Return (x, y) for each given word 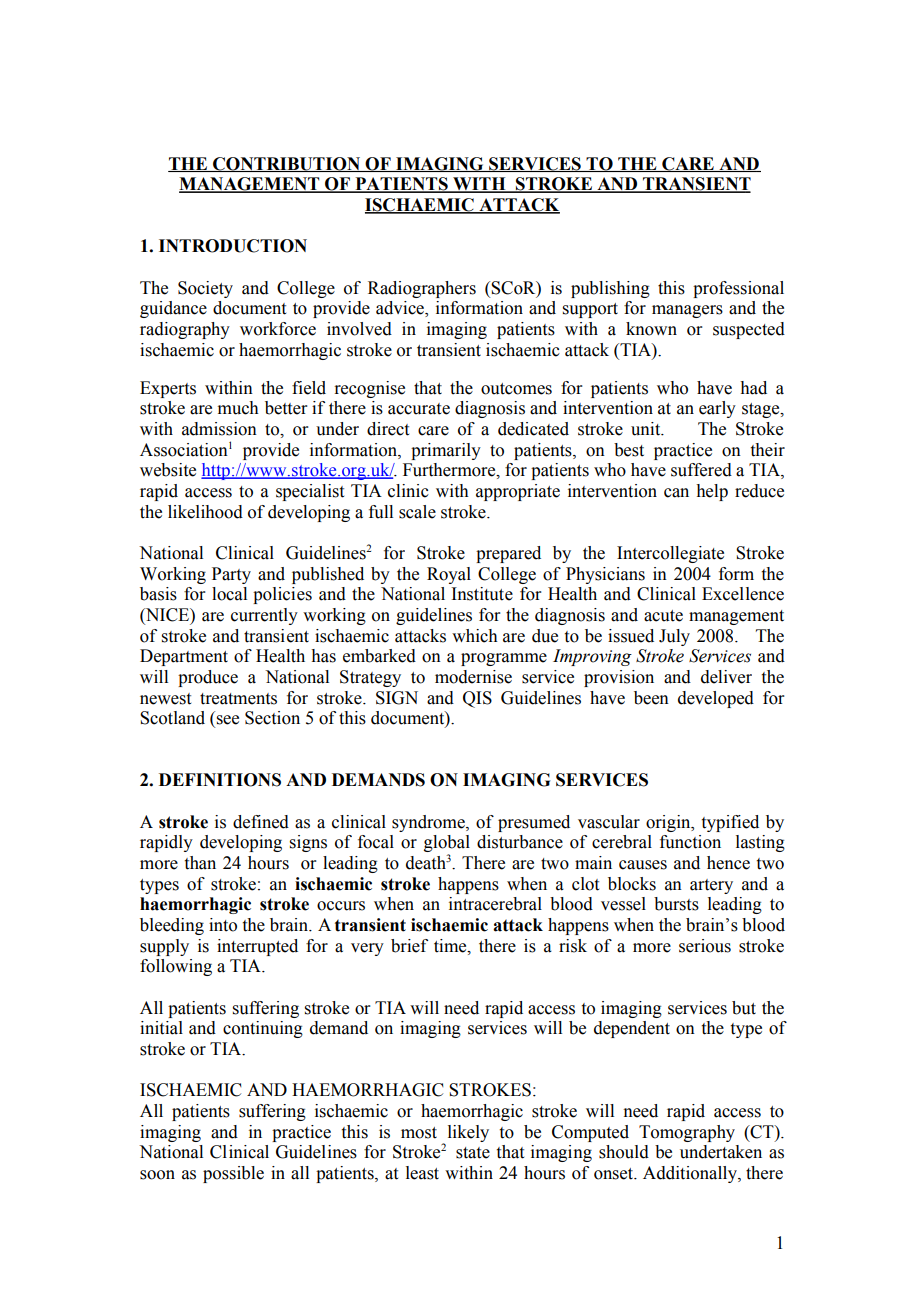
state (473, 1153)
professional (738, 289)
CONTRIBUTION (287, 164)
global (447, 845)
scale (417, 512)
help (712, 492)
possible (233, 1174)
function (690, 842)
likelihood (205, 512)
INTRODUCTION (233, 246)
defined (261, 822)
